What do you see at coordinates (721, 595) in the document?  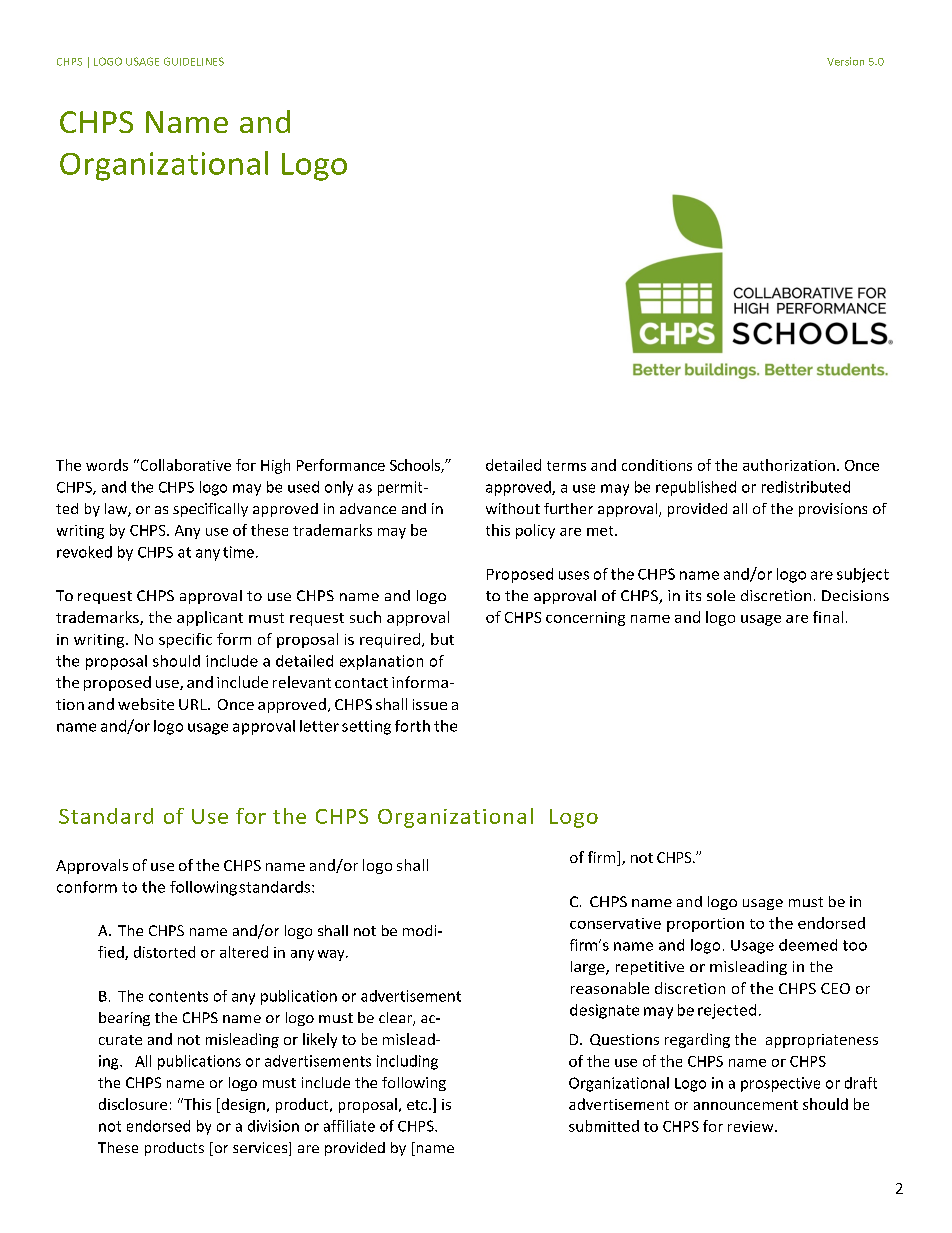 I see `sole` at bounding box center [721, 595].
